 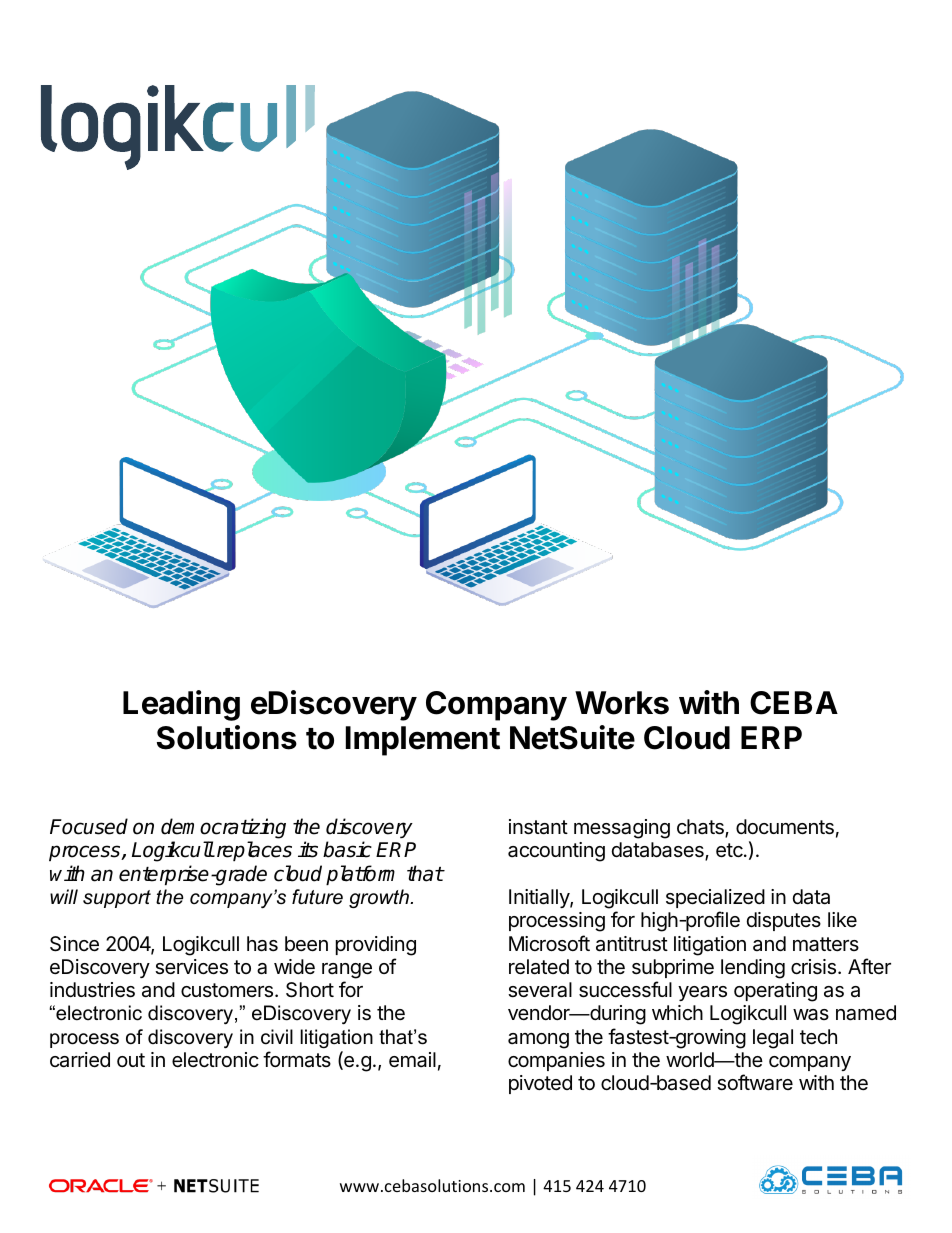 I want to click on growth, so click(x=380, y=898).
